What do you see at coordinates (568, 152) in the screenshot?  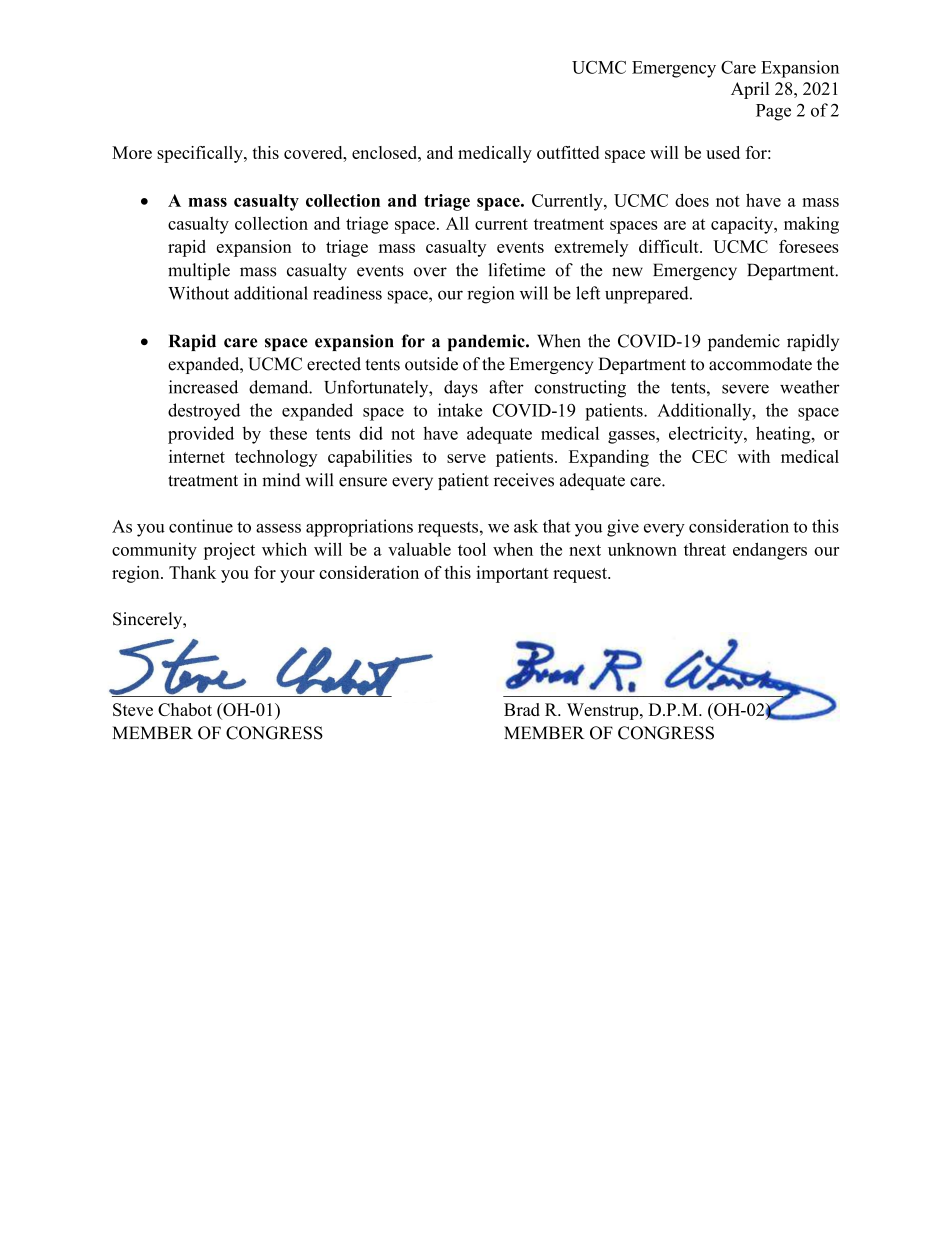 I see `outfitted` at bounding box center [568, 152].
